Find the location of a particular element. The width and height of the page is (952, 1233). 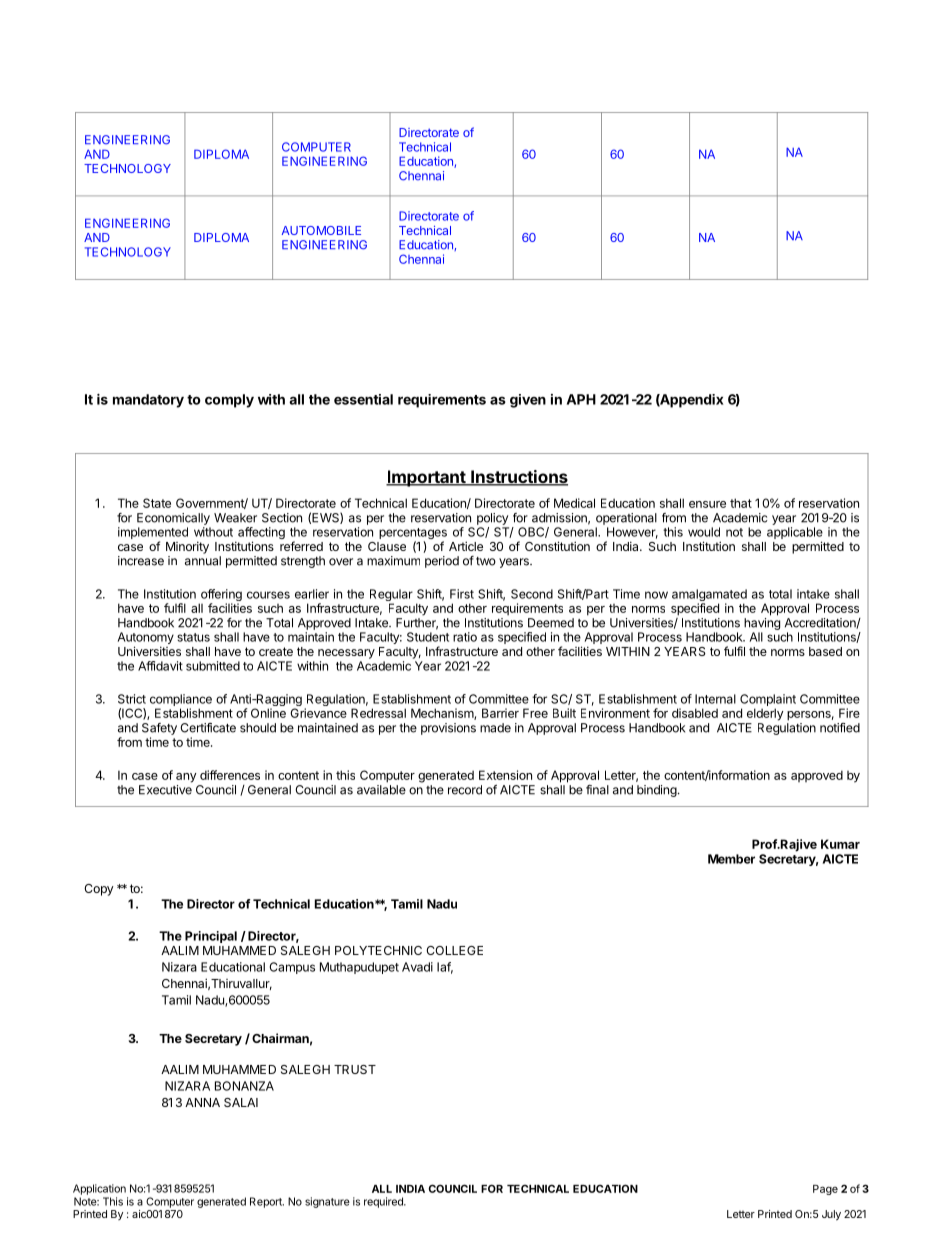

COLLEGE is located at coordinates (454, 950).
